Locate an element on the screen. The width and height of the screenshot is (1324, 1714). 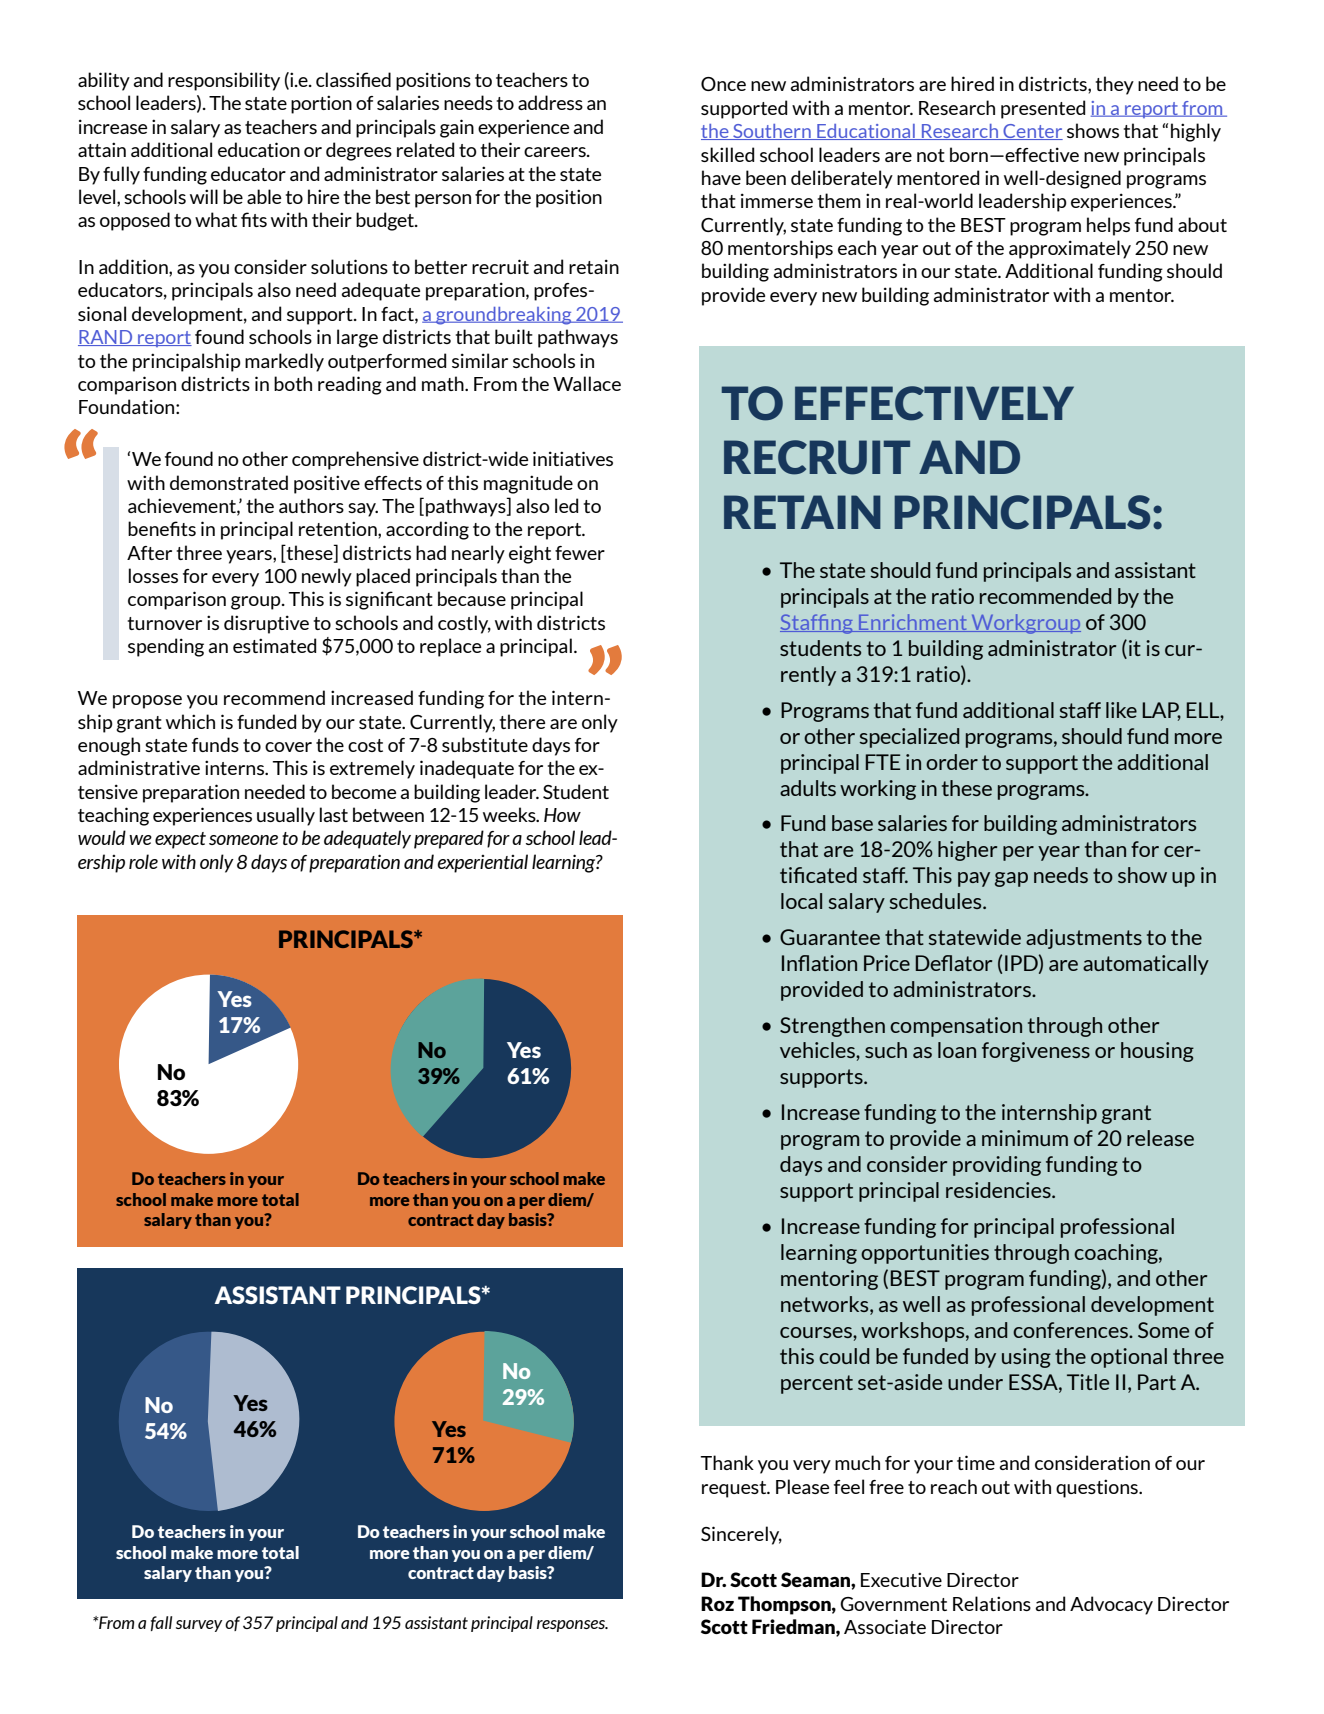
survey is located at coordinates (199, 1626).
